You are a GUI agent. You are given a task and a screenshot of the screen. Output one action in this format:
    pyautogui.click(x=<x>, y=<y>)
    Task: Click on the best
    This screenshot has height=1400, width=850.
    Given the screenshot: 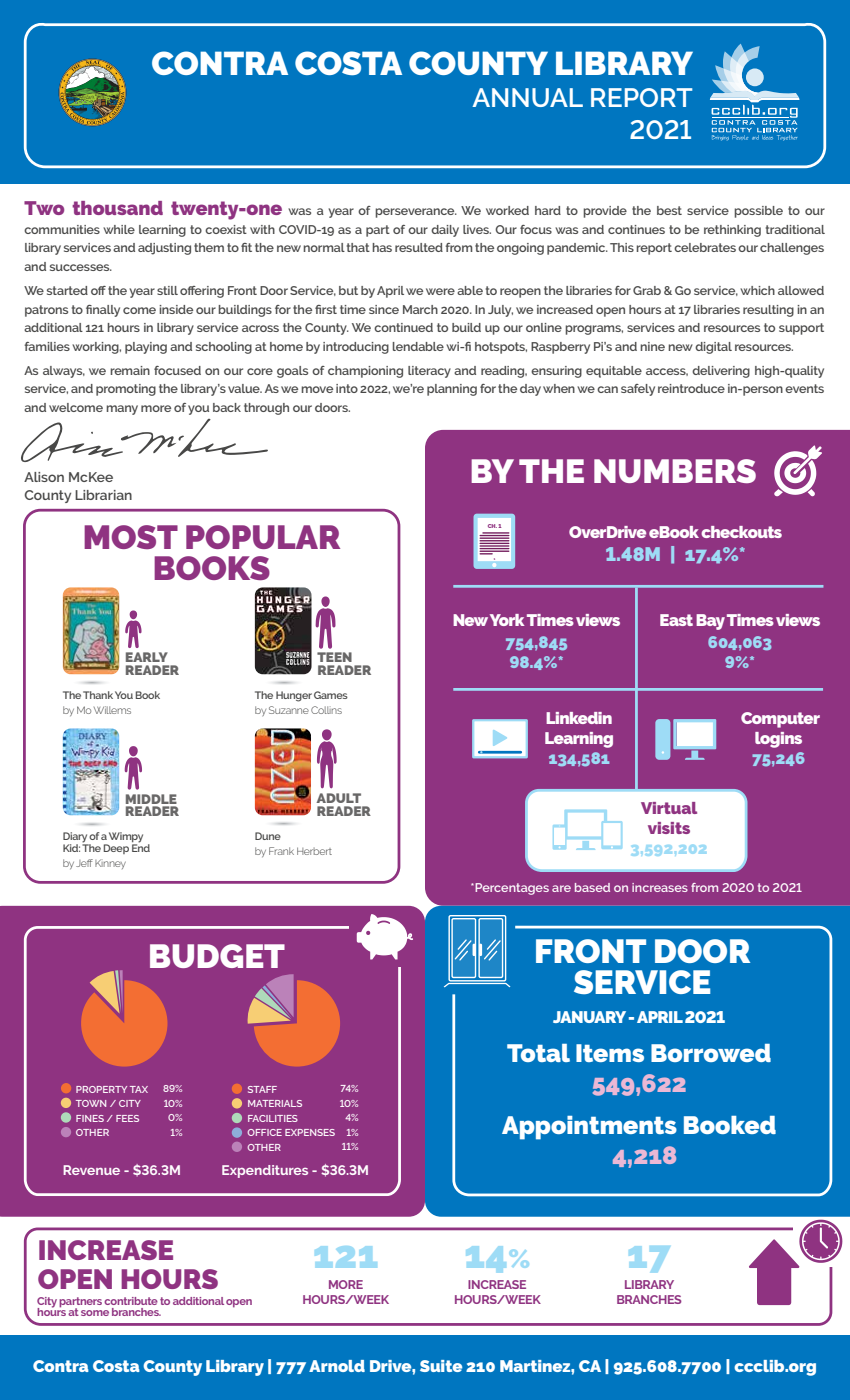 What is the action you would take?
    pyautogui.click(x=669, y=210)
